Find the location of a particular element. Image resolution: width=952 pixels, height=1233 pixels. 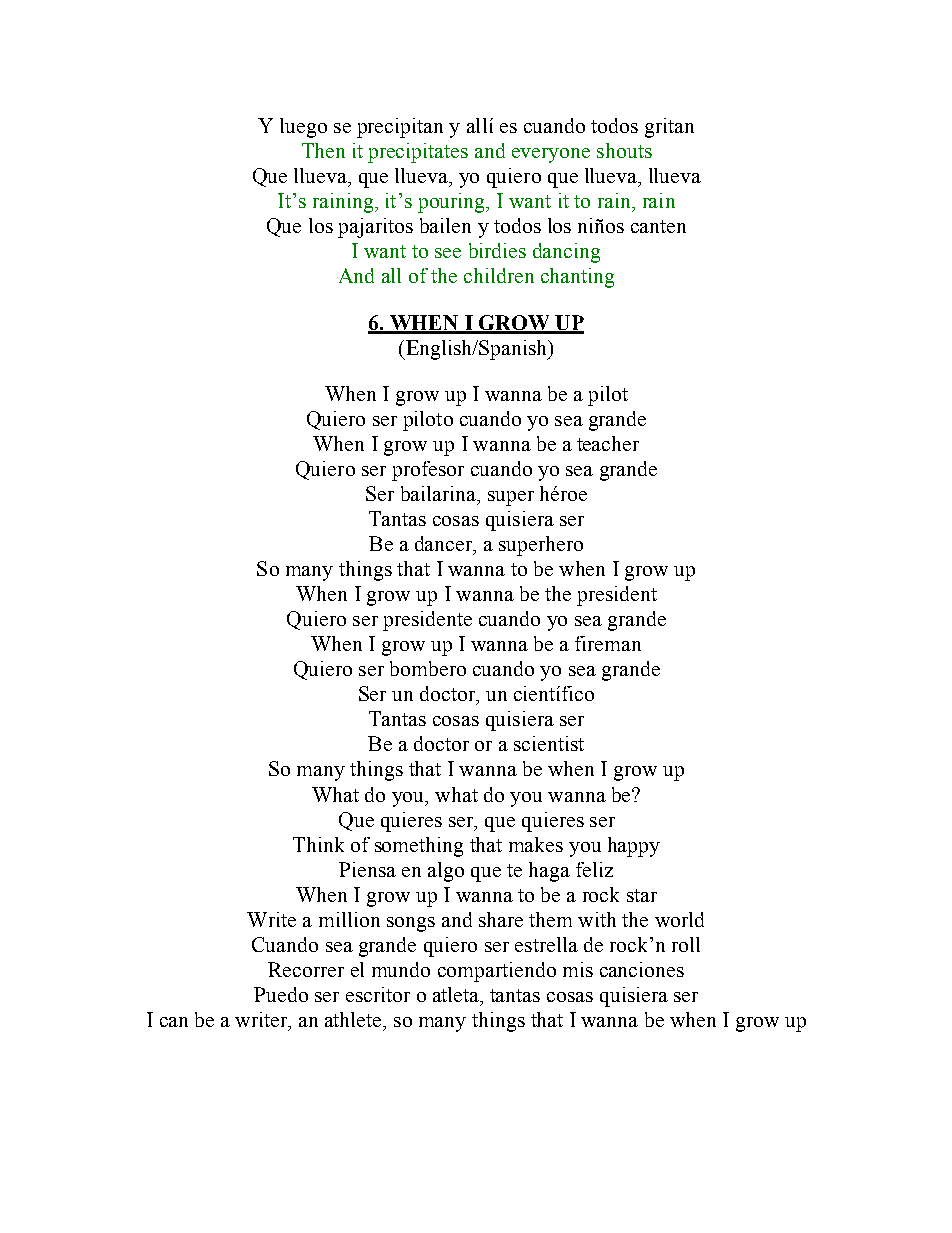

happy is located at coordinates (634, 847).
